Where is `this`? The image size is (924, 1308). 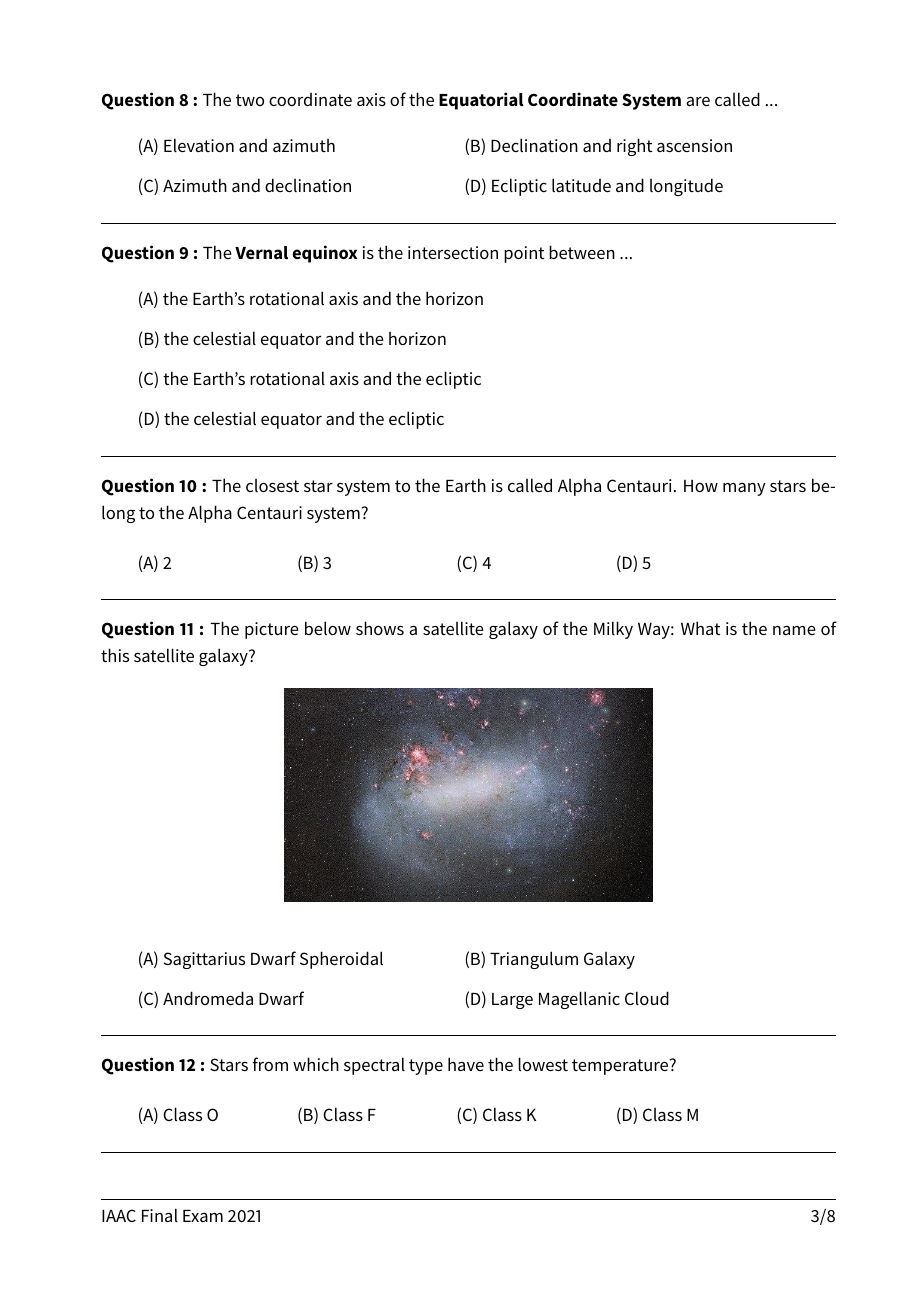
this is located at coordinates (115, 655).
